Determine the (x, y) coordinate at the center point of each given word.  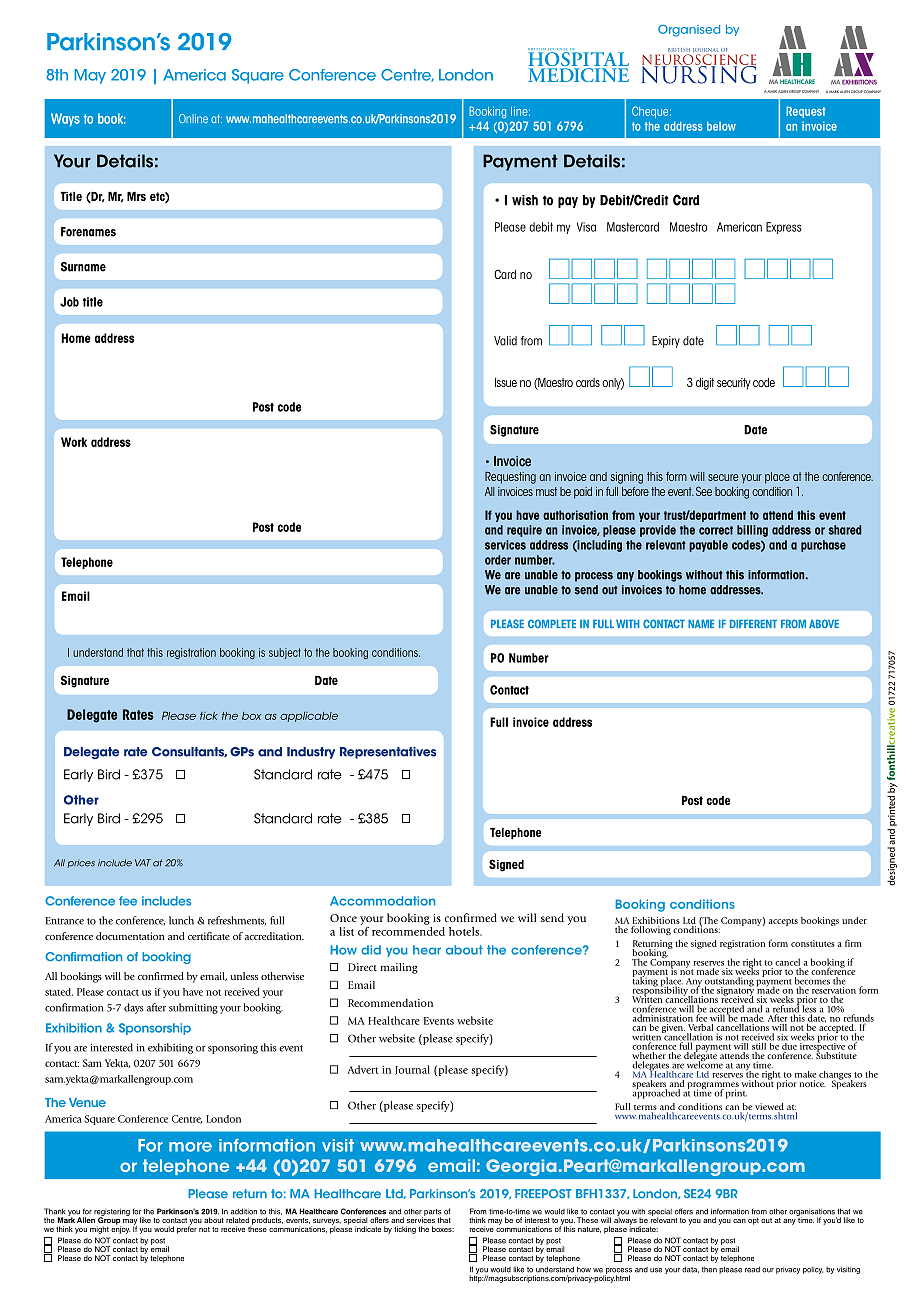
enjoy (121, 1229)
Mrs (136, 196)
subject (285, 653)
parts (432, 1213)
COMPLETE (552, 623)
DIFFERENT (753, 623)
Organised (689, 31)
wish (525, 200)
